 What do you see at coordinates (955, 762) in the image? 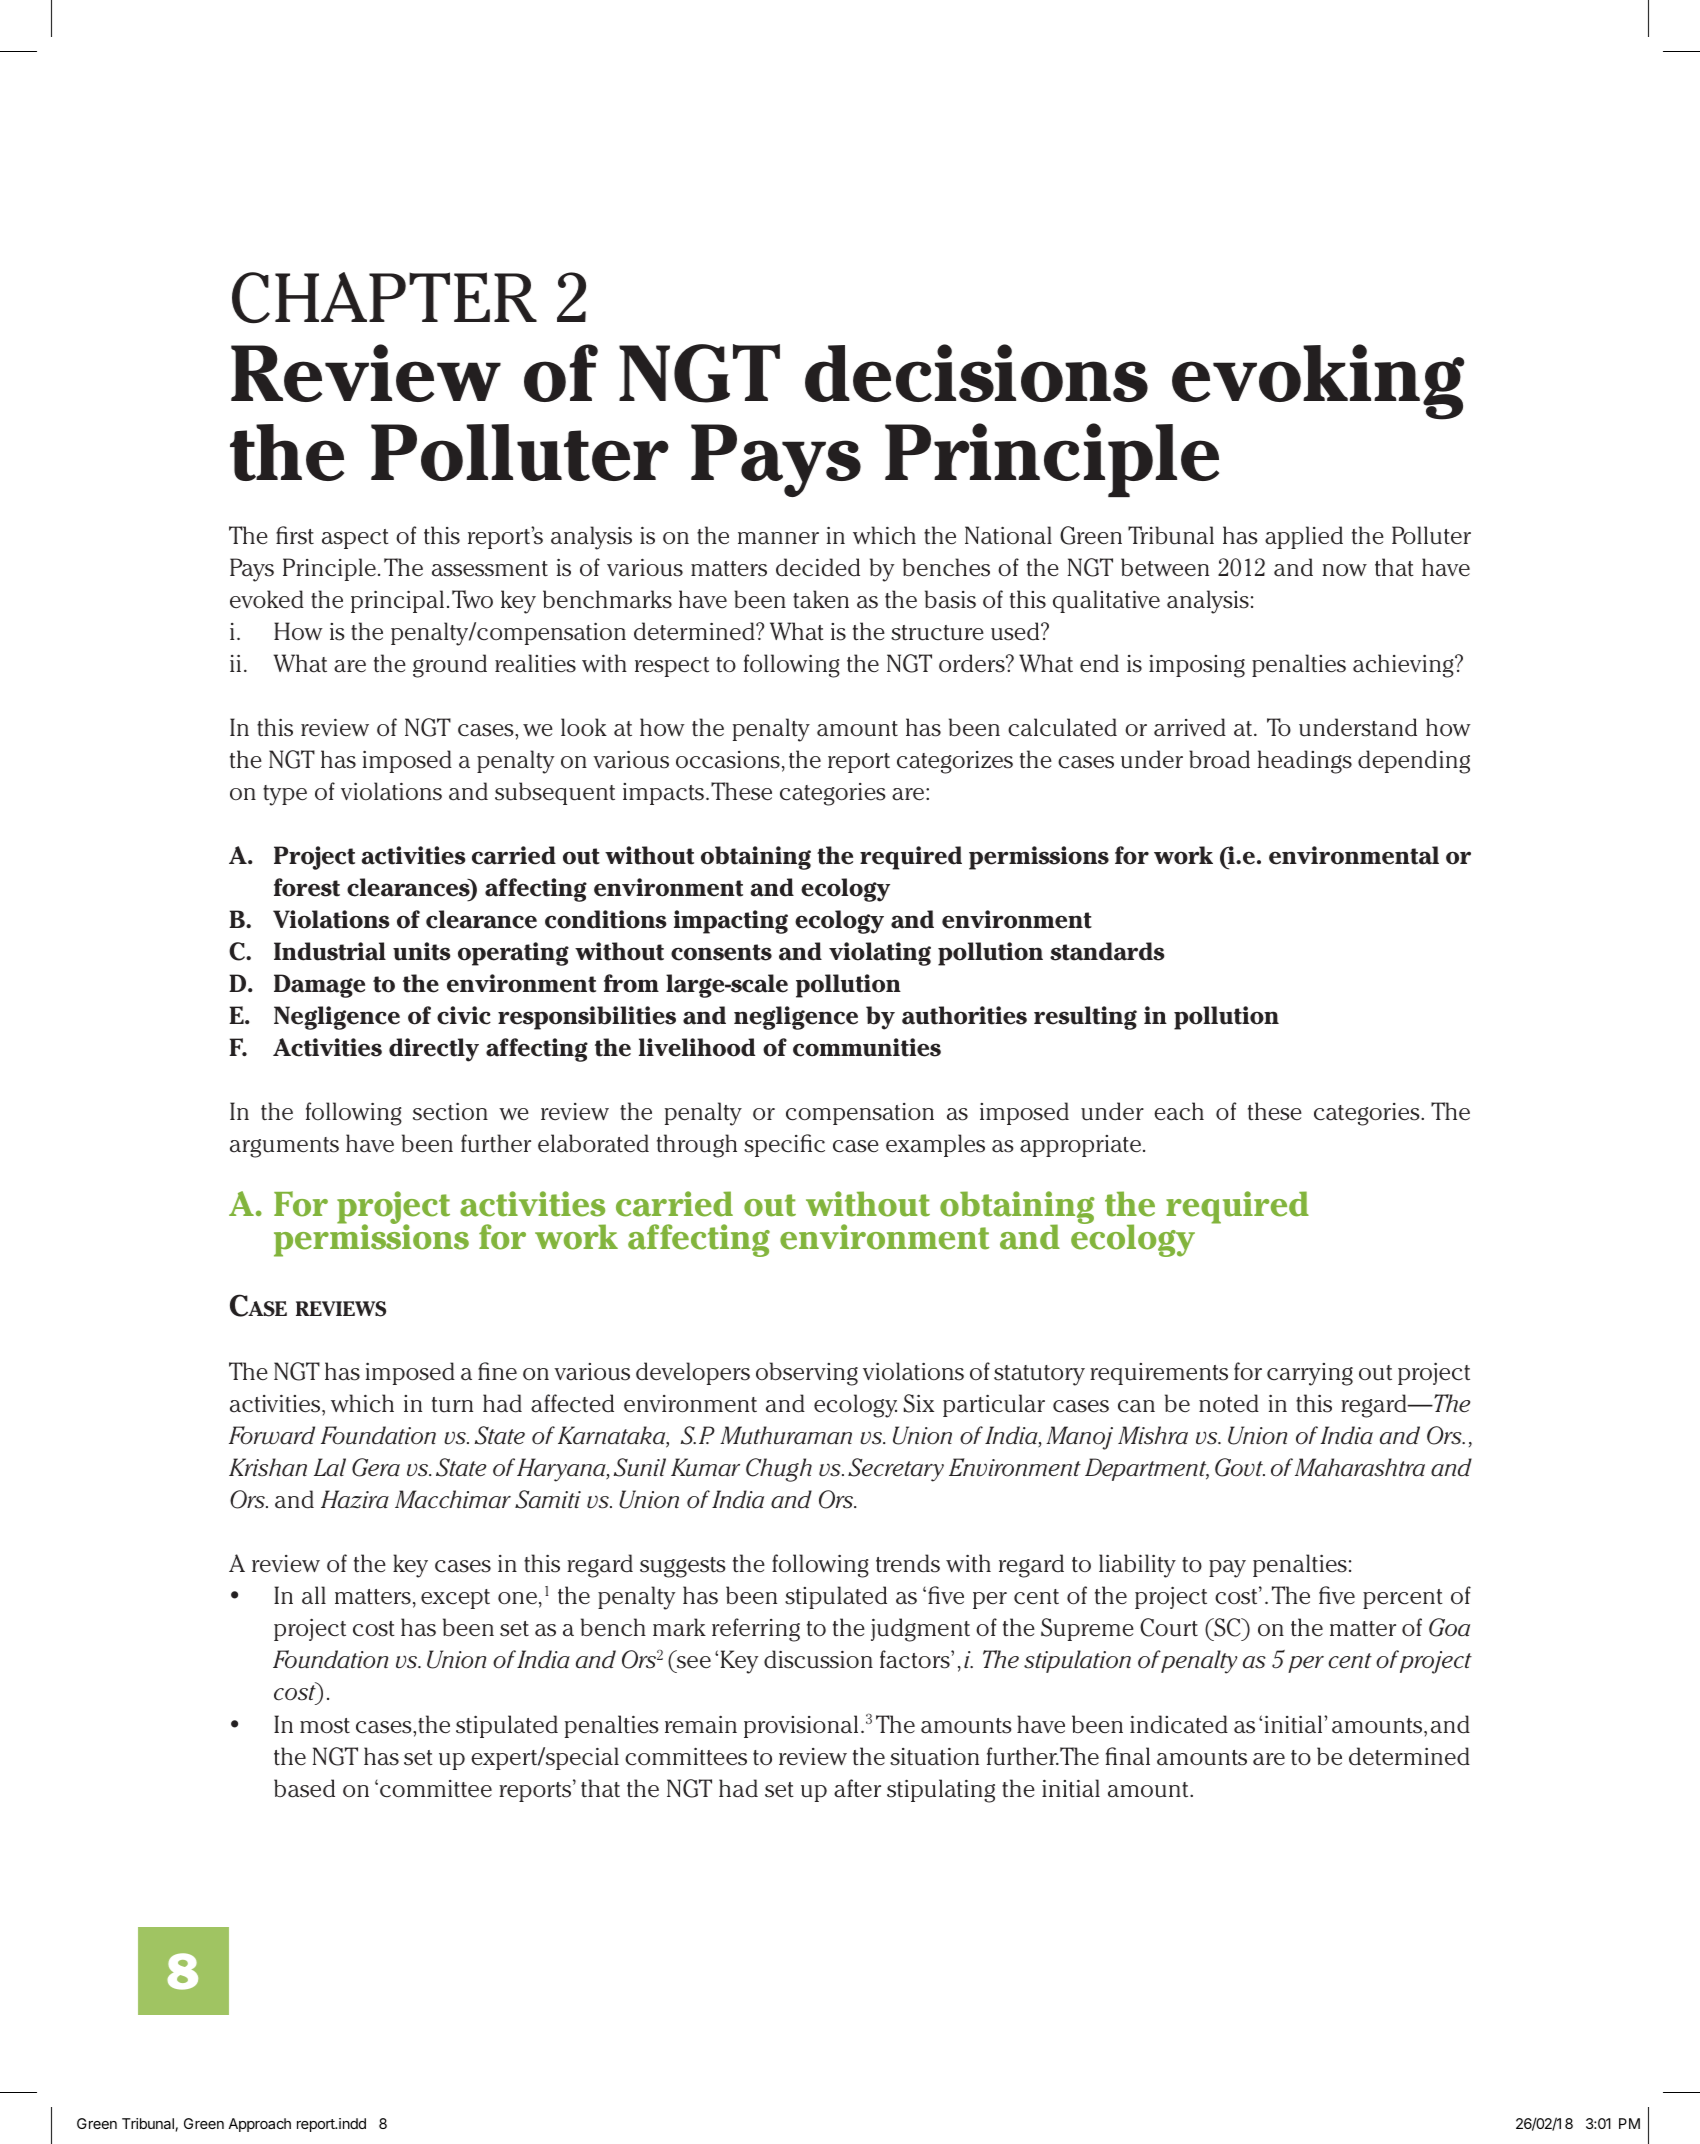
I see `categorizes` at bounding box center [955, 762].
